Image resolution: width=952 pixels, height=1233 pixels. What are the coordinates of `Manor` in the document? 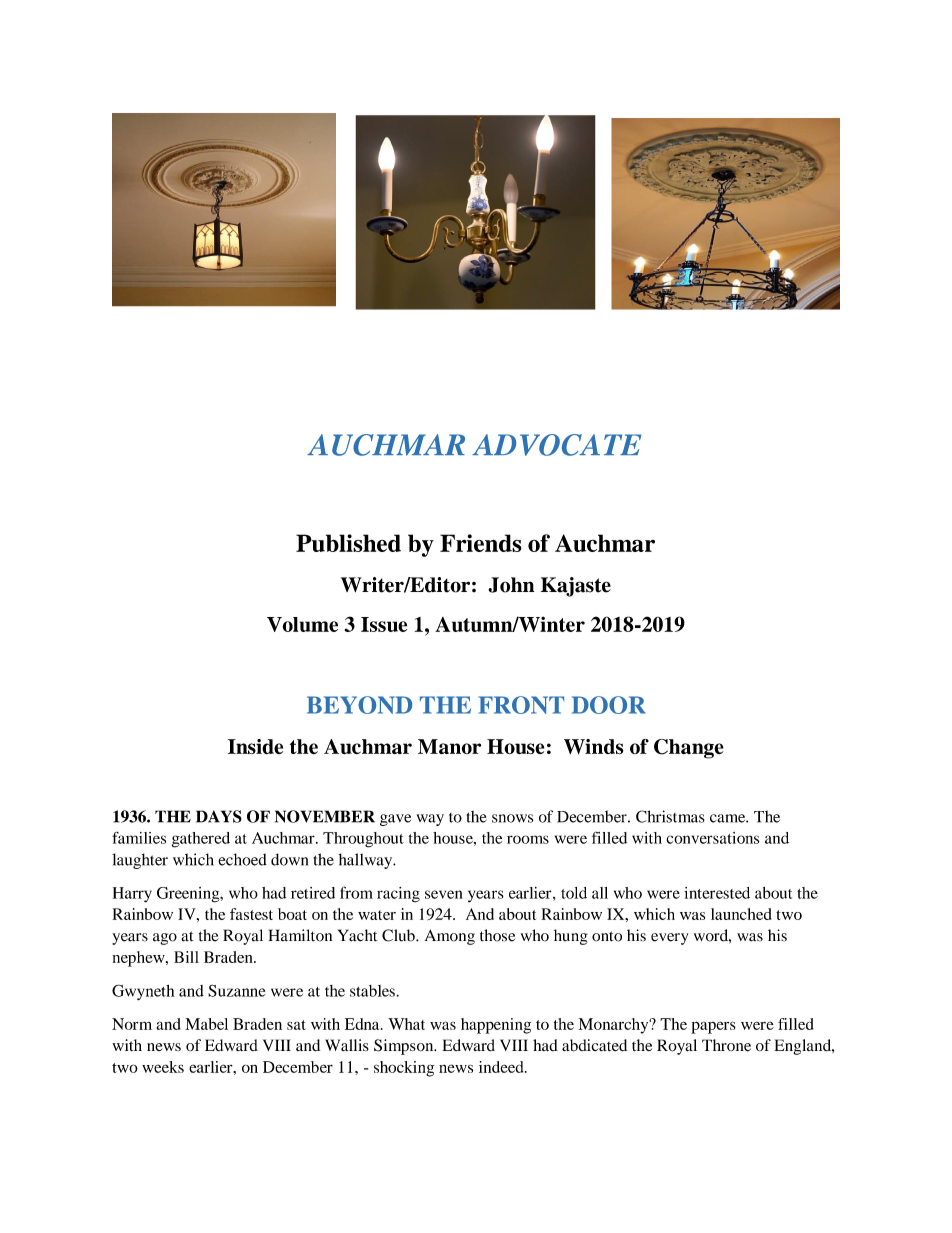 It's located at (449, 746).
